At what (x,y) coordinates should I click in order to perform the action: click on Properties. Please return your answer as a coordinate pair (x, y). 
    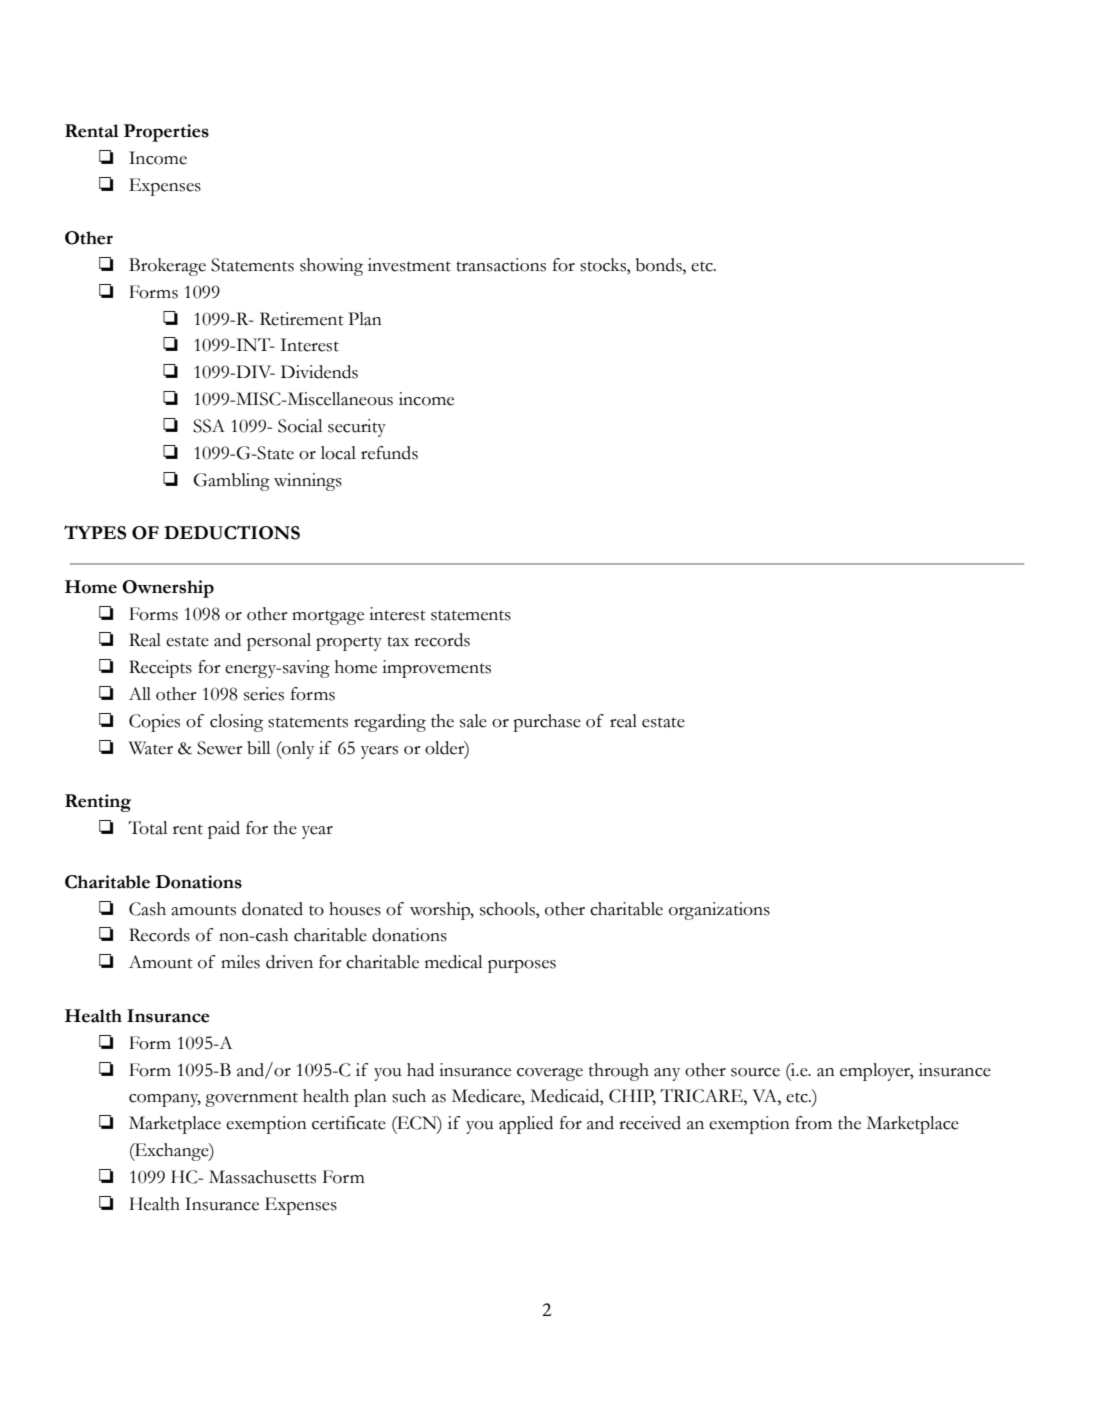
    Looking at the image, I should click on (166, 133).
